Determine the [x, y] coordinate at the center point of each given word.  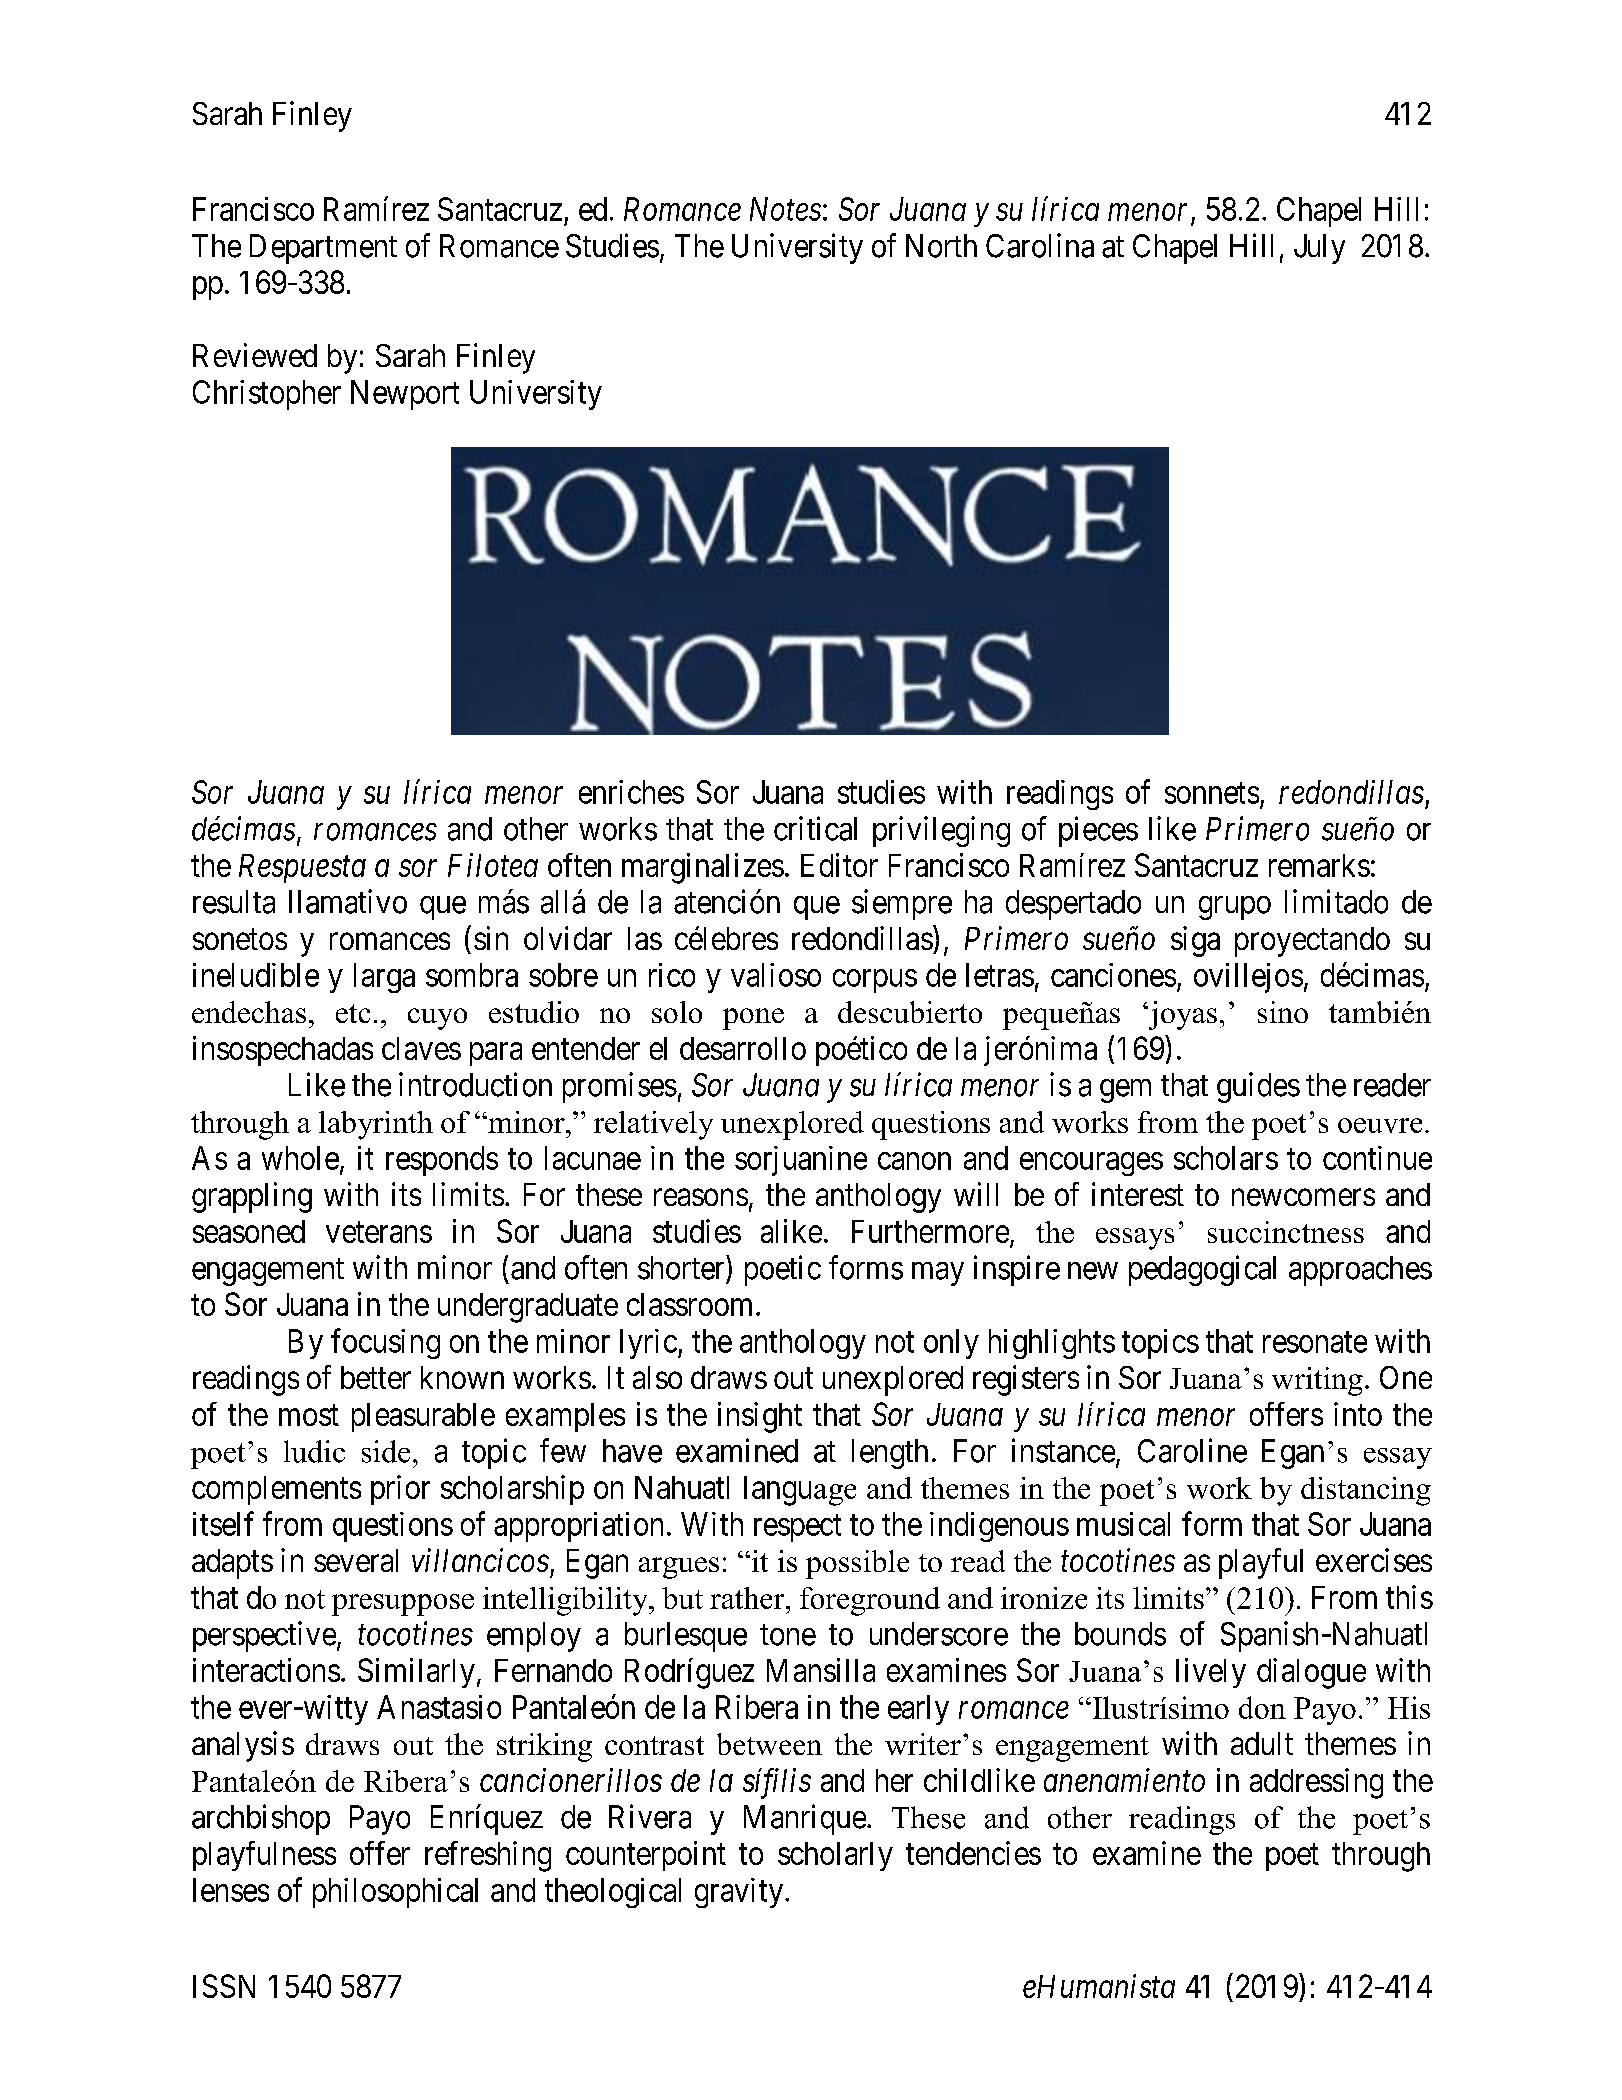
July [1319, 249]
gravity [740, 1893]
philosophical [395, 1893]
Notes [785, 209]
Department [323, 249]
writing [1317, 1381]
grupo [1235, 908]
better [376, 1377]
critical [815, 828]
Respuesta [302, 868]
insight [760, 1417]
